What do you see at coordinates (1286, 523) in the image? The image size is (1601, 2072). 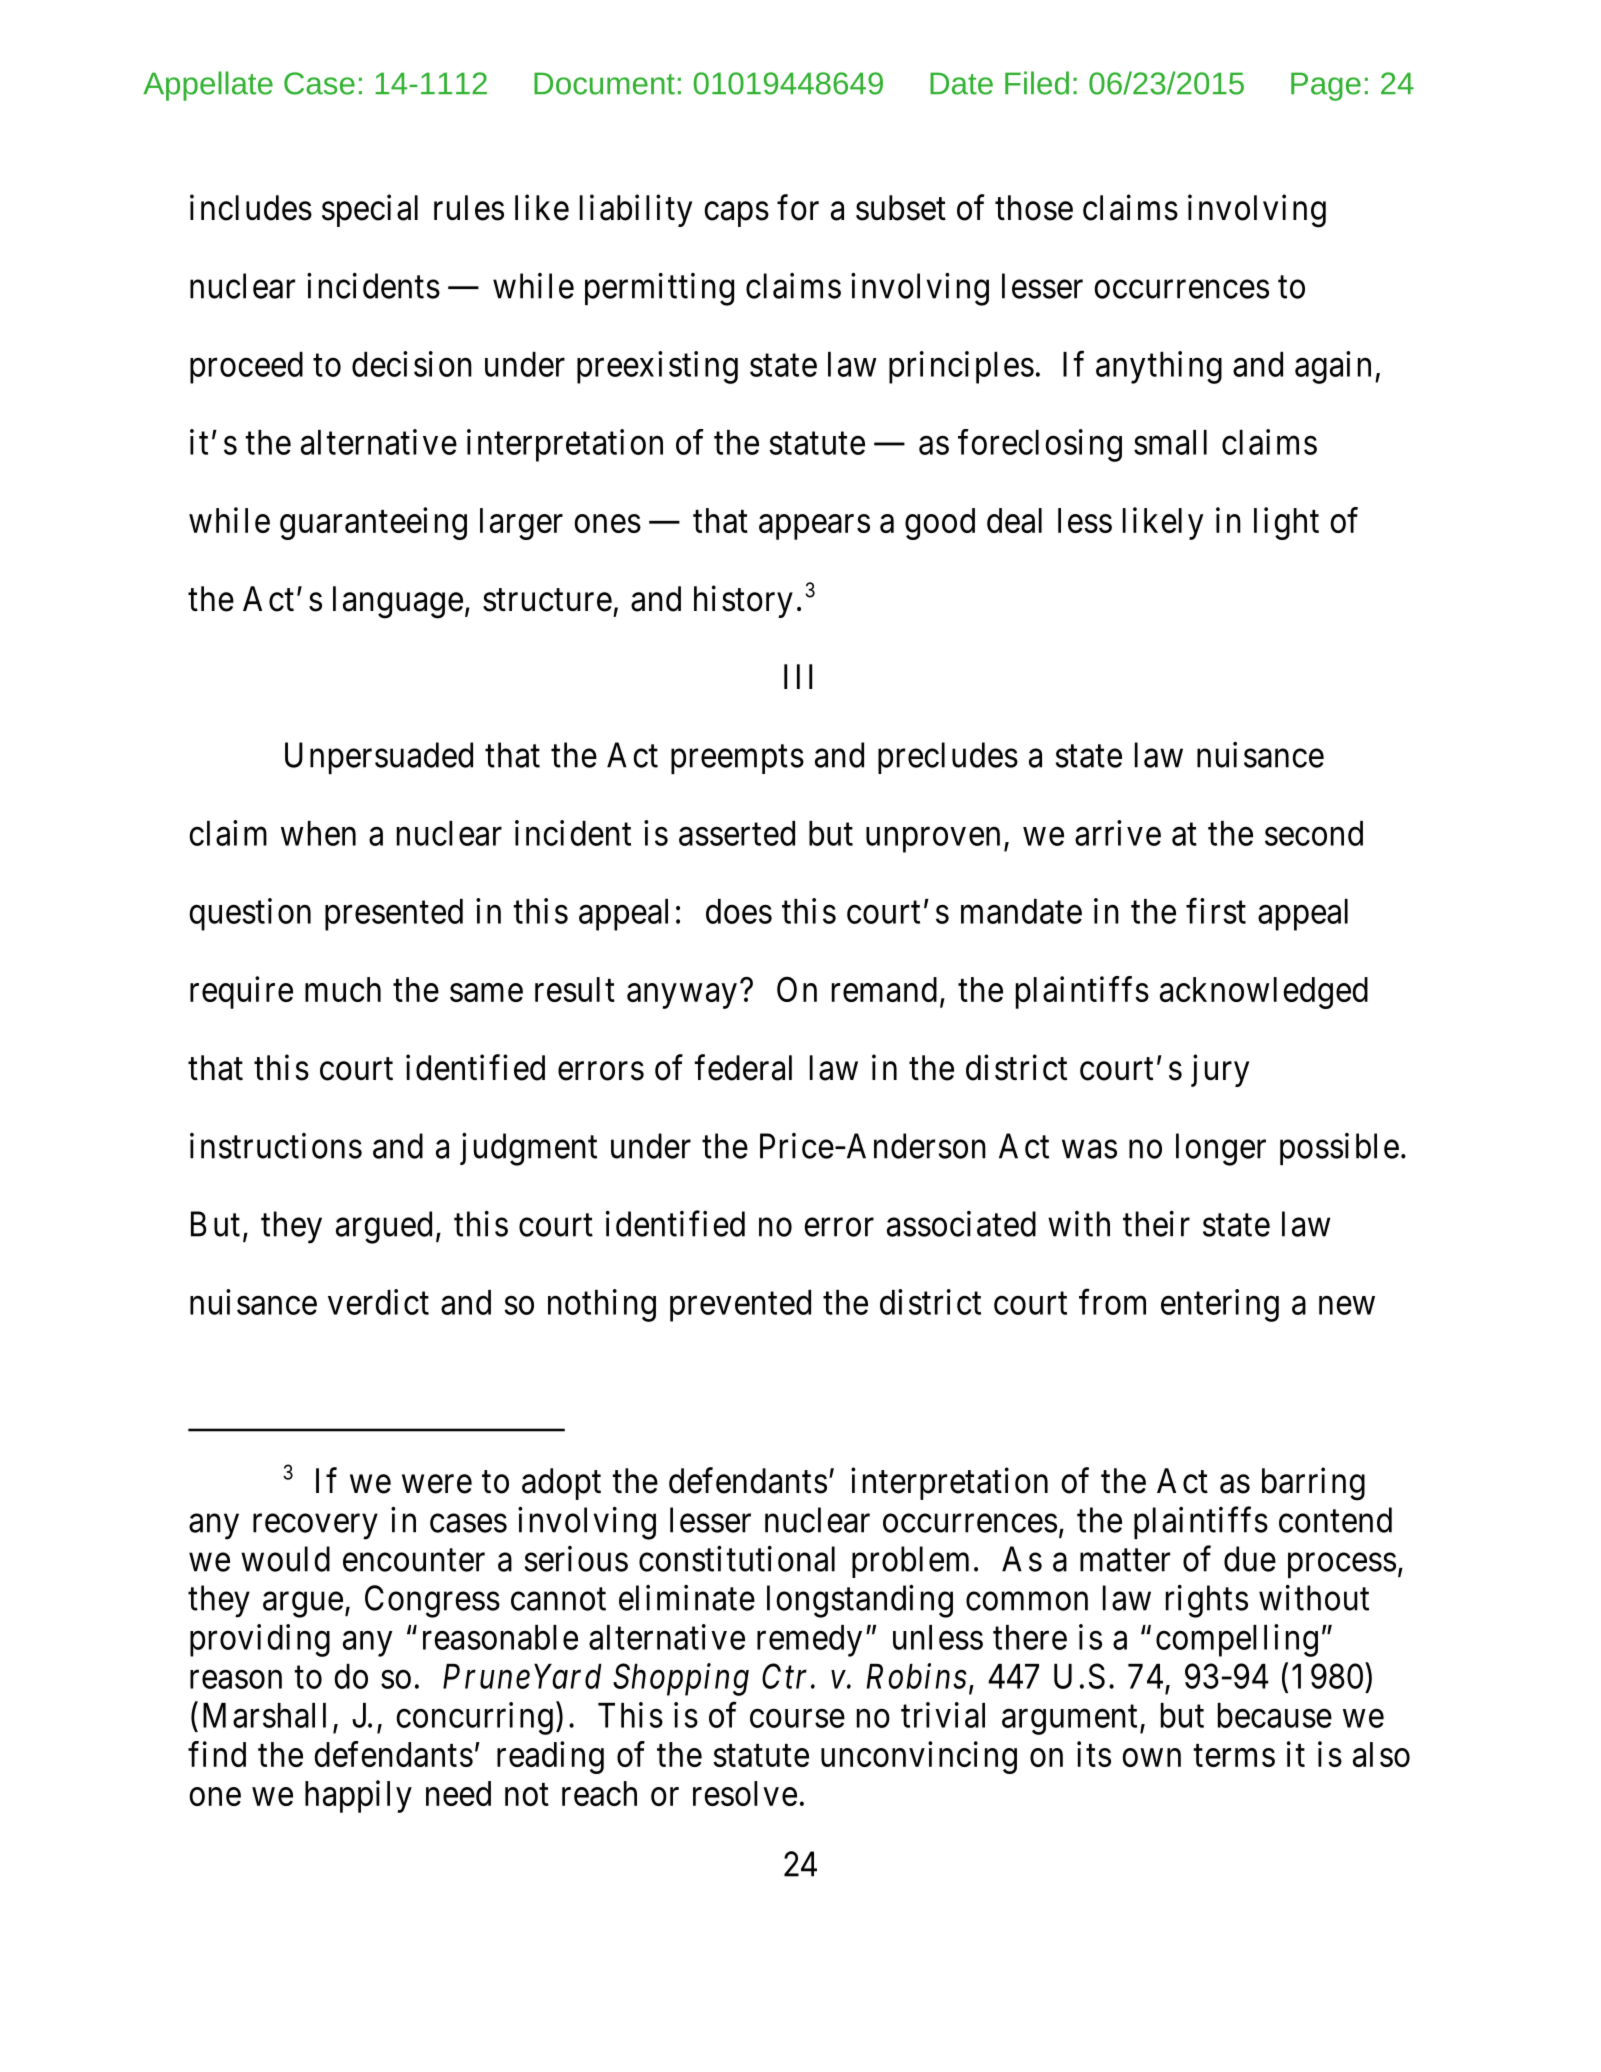 I see `light` at bounding box center [1286, 523].
